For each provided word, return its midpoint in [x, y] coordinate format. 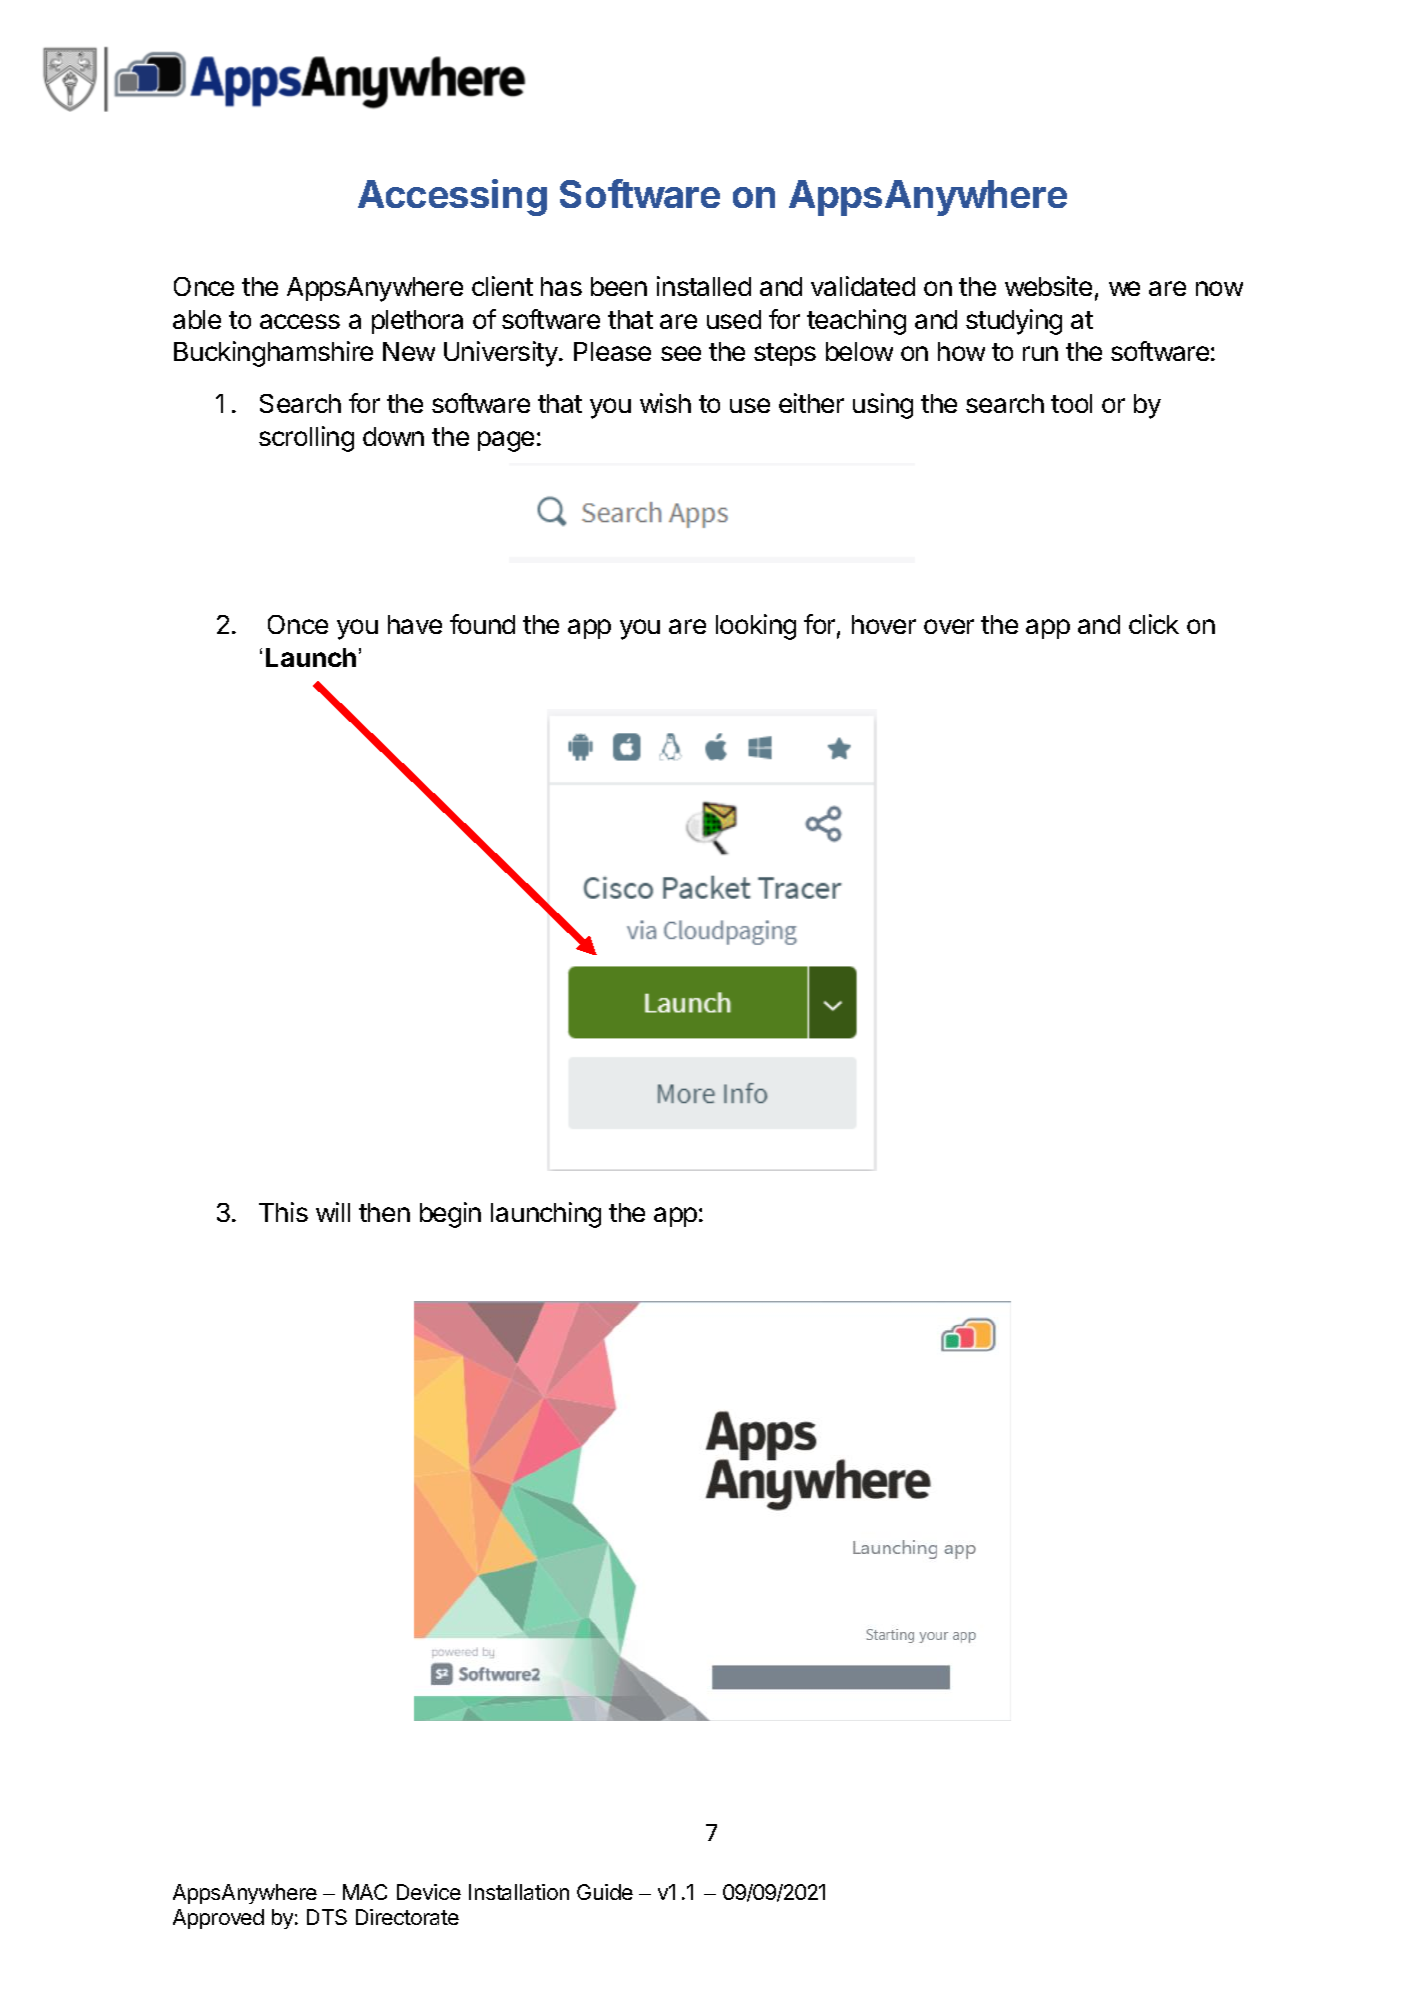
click [1154, 624]
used [734, 319]
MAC [365, 1892]
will [333, 1212]
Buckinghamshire [273, 354]
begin [450, 1215]
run [1040, 353]
